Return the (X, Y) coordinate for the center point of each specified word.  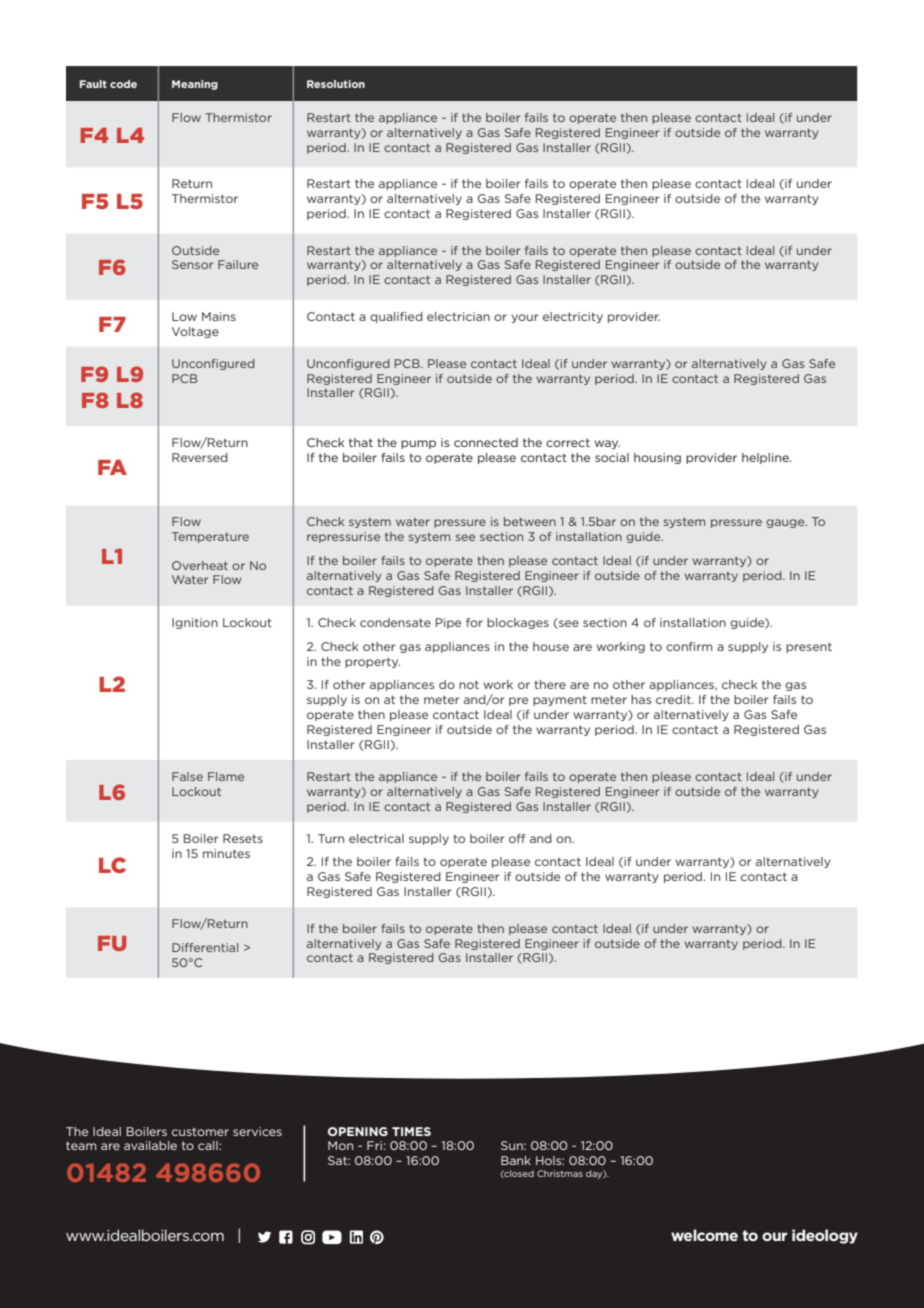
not (469, 684)
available (150, 1145)
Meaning (195, 85)
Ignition (195, 623)
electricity (573, 317)
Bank (516, 1160)
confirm (689, 646)
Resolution (336, 84)
